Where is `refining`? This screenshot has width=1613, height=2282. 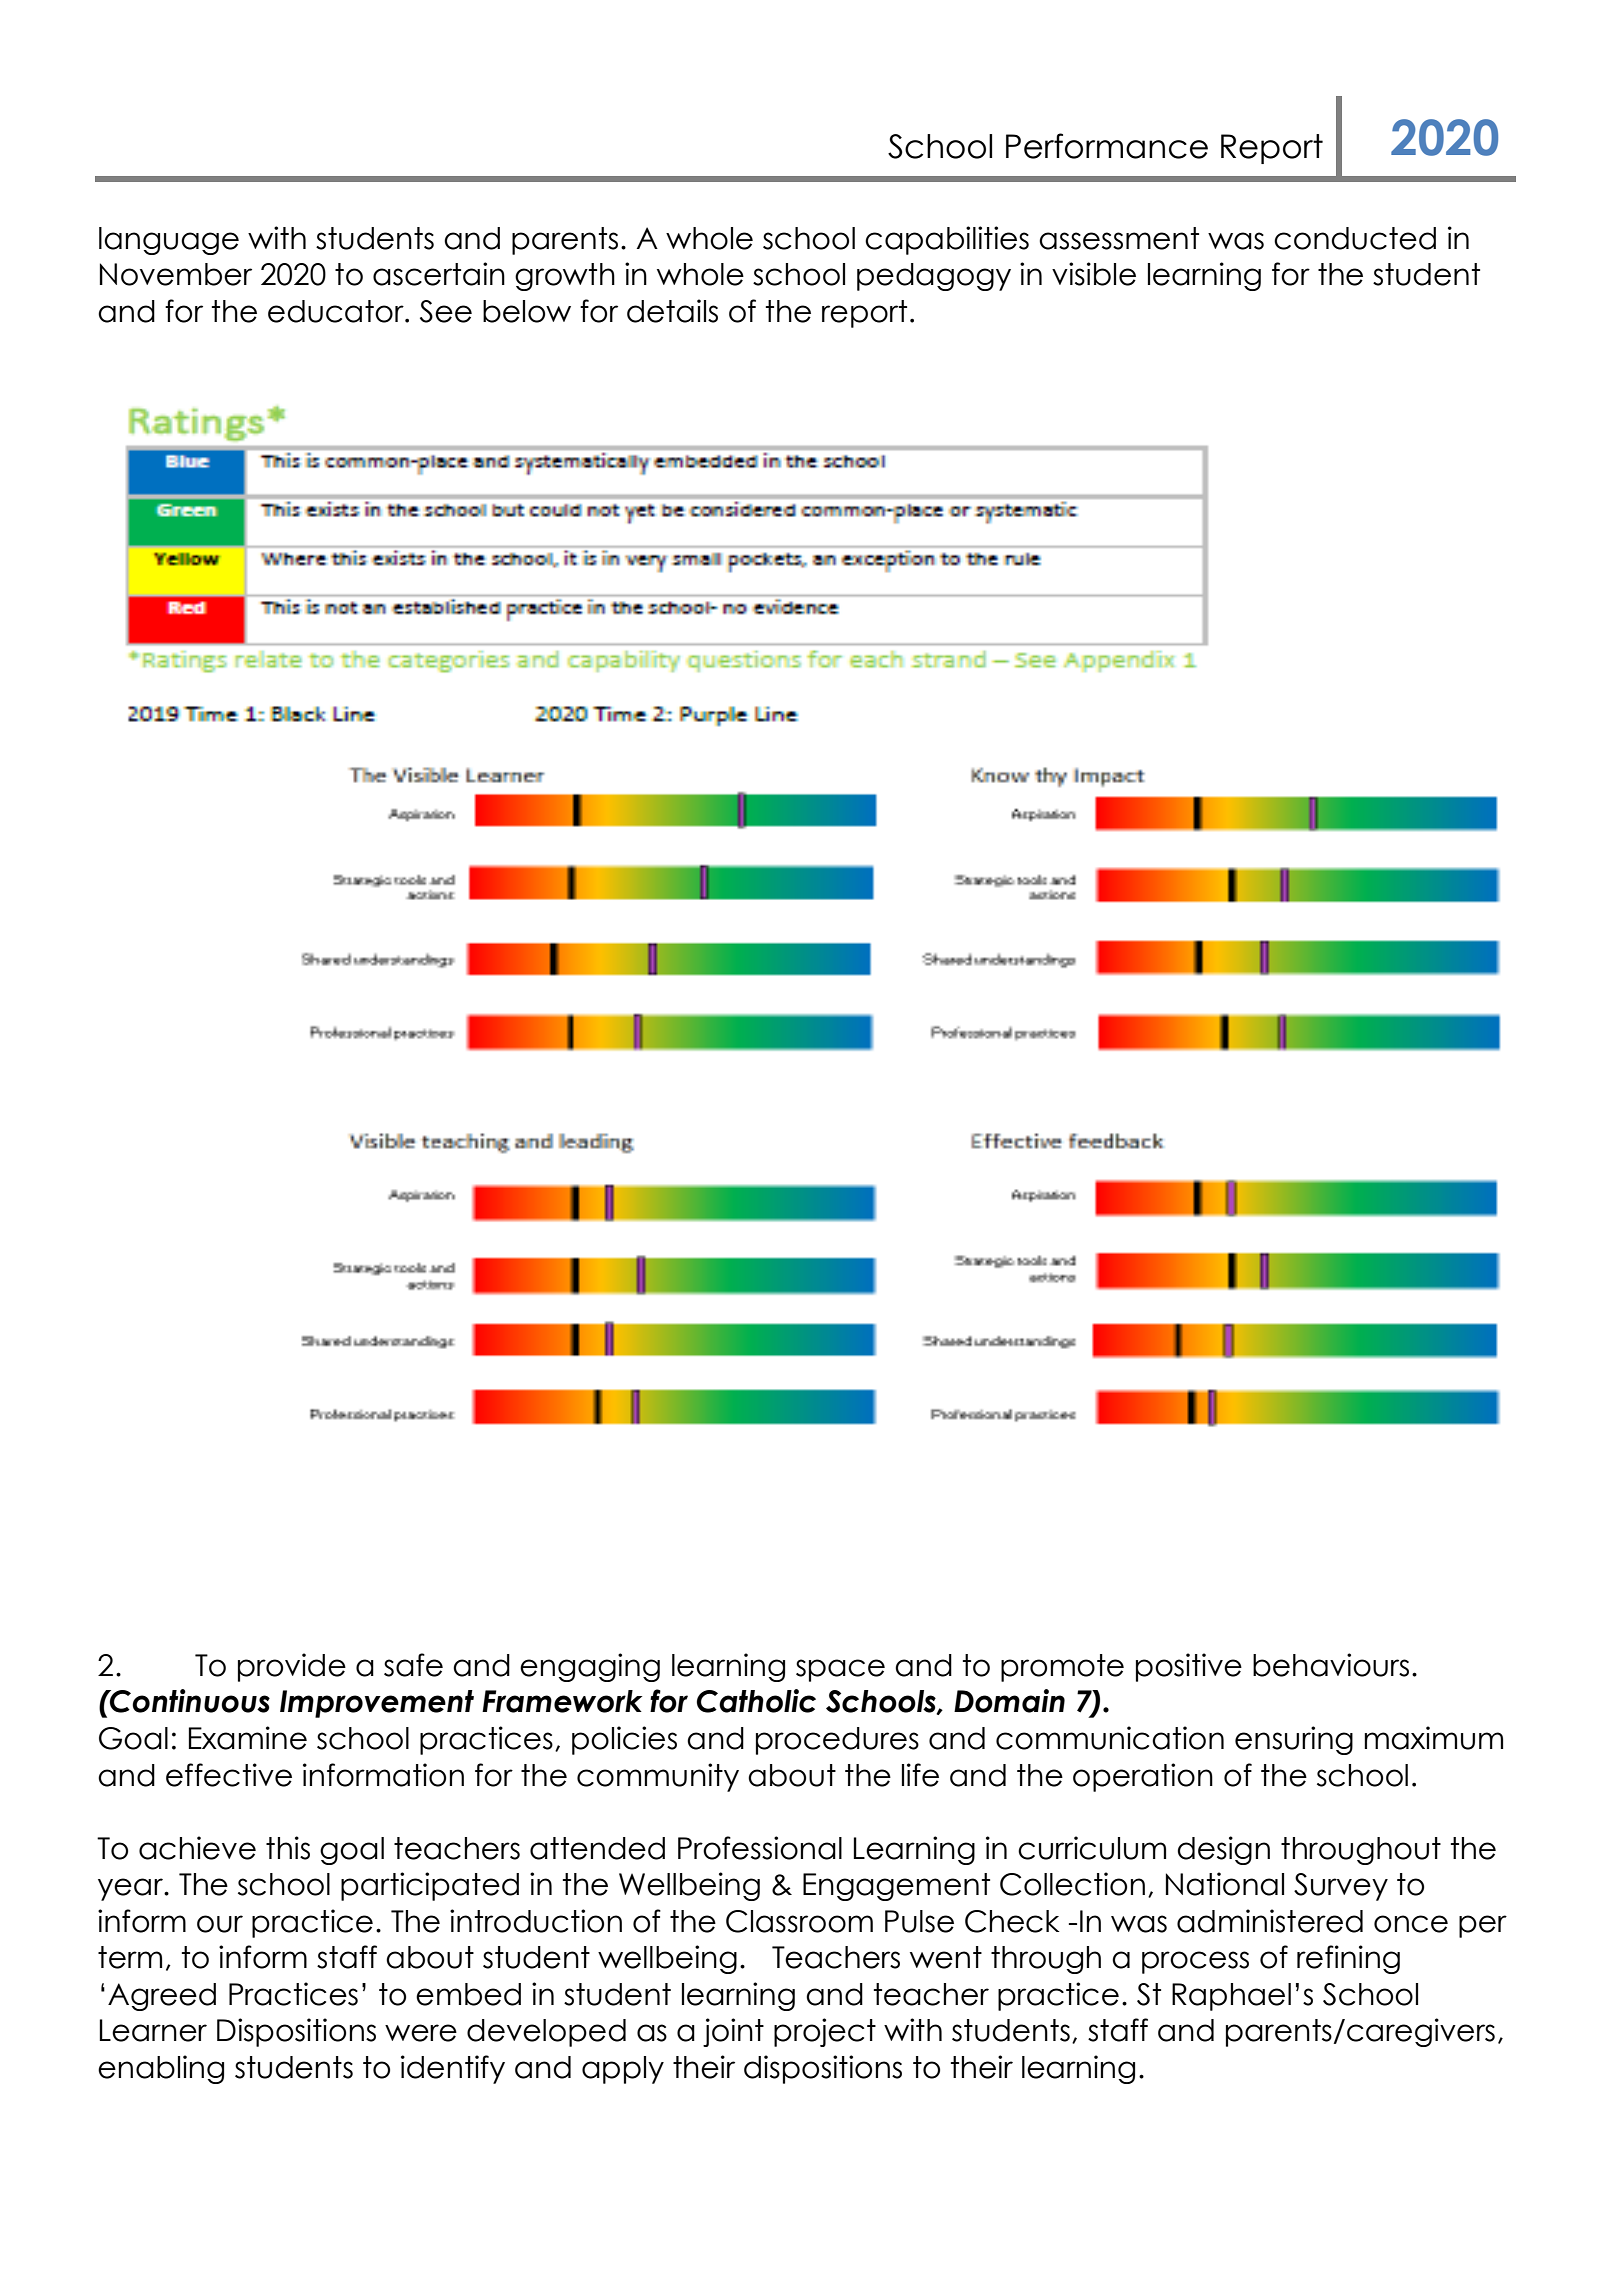
refining is located at coordinates (1348, 1959).
